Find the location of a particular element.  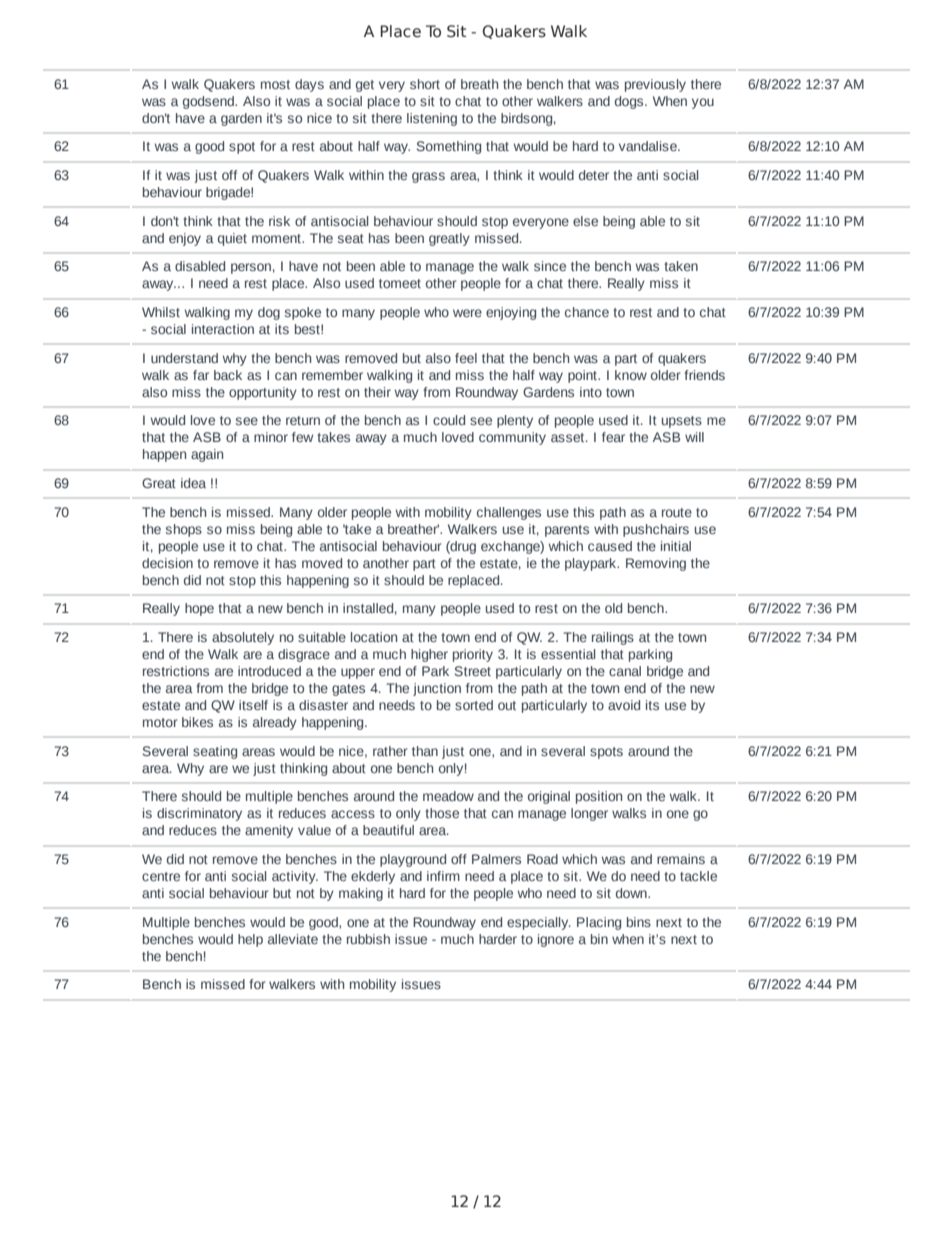

feel is located at coordinates (466, 358).
